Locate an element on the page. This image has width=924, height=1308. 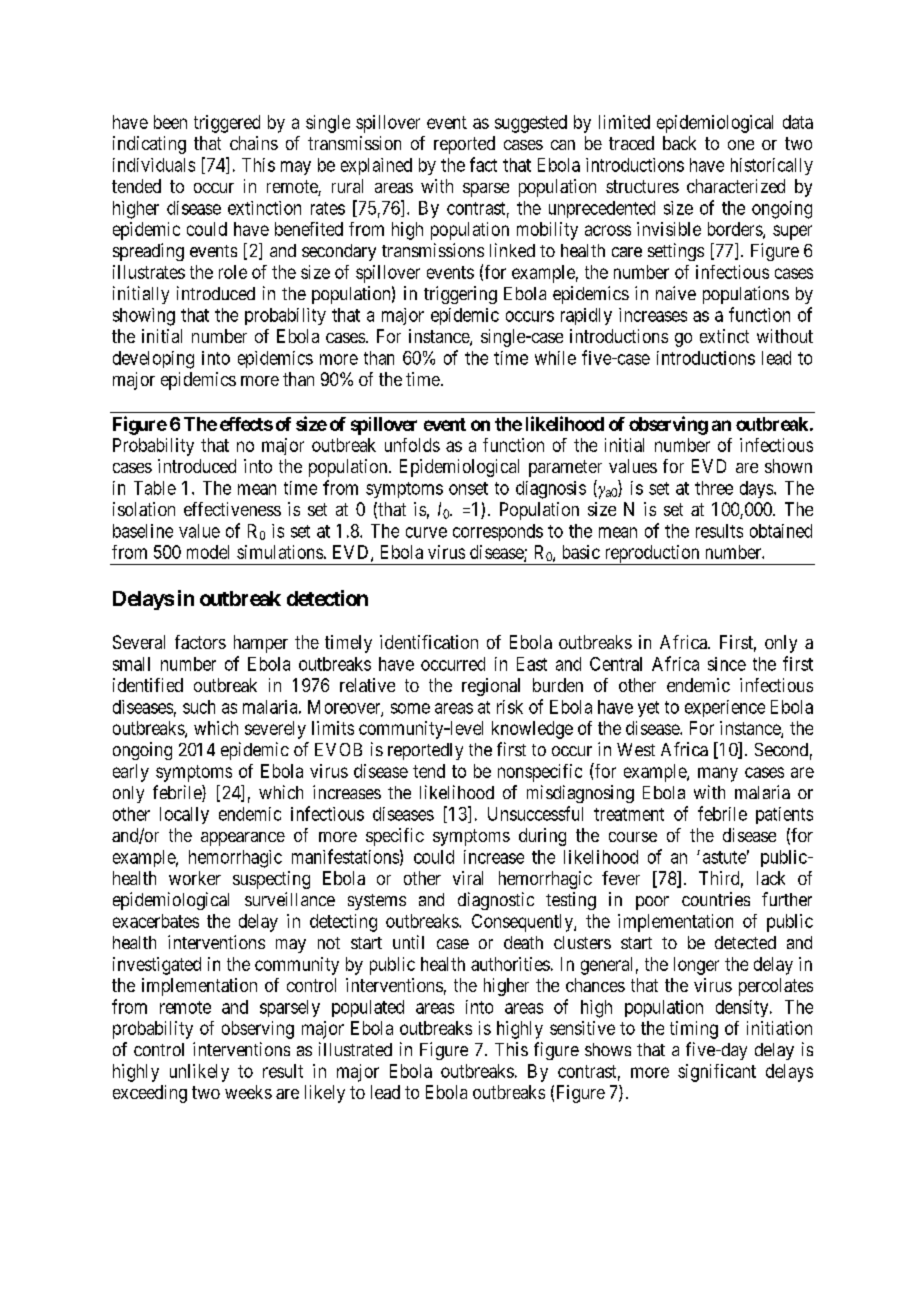
hamper is located at coordinates (261, 644).
